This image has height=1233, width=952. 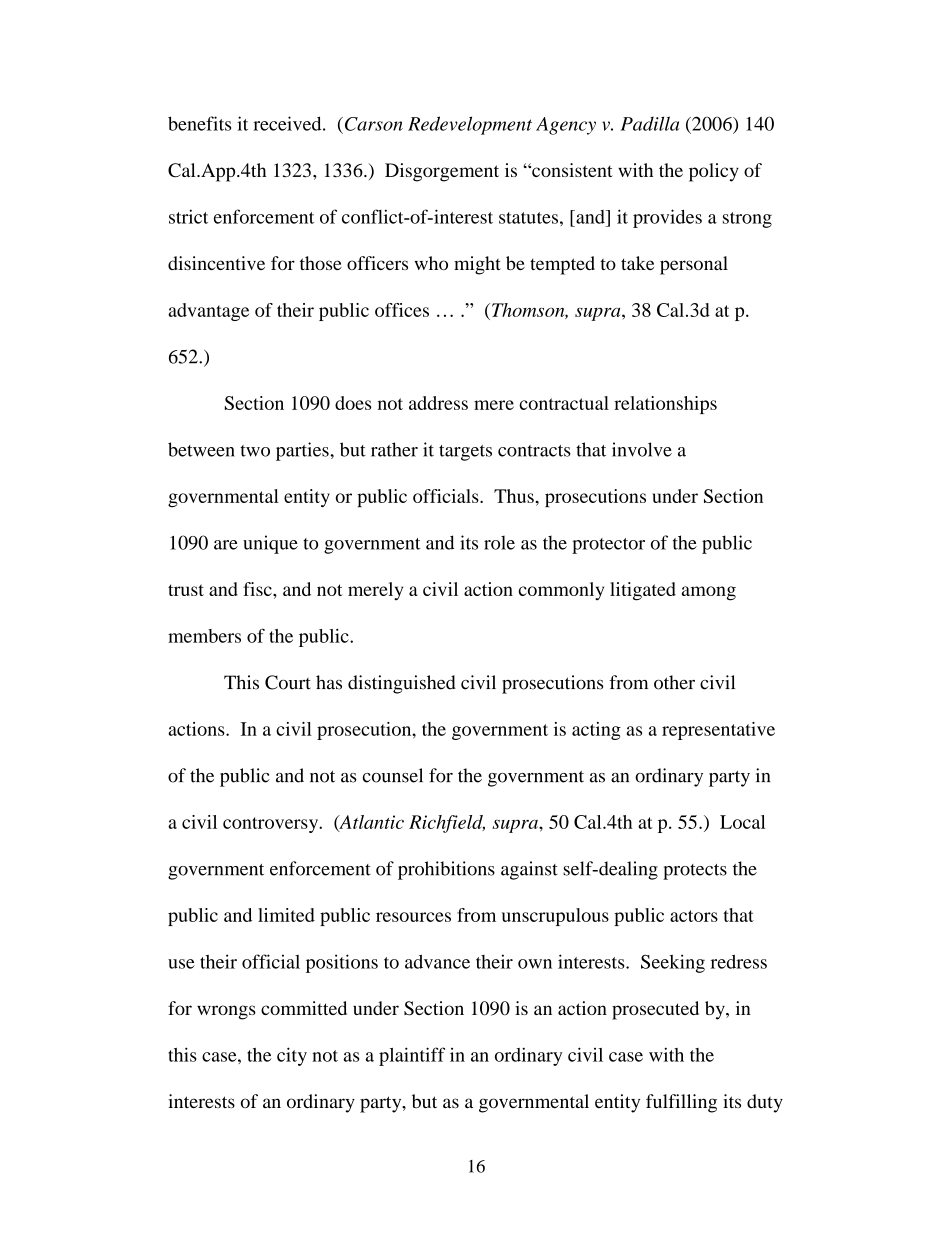 I want to click on address, so click(x=438, y=403).
